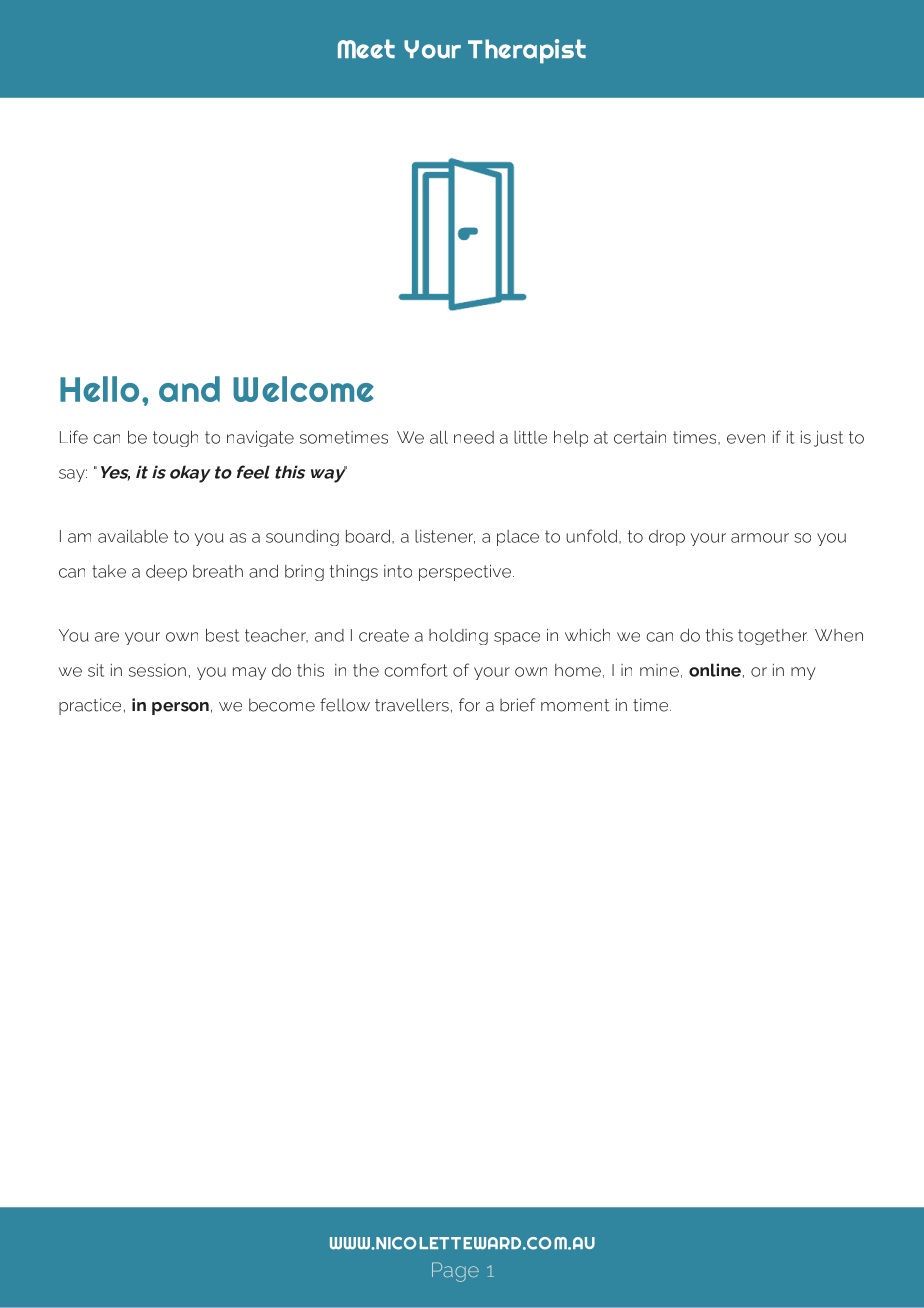 The image size is (924, 1308). Describe the element at coordinates (715, 670) in the screenshot. I see `online` at that location.
